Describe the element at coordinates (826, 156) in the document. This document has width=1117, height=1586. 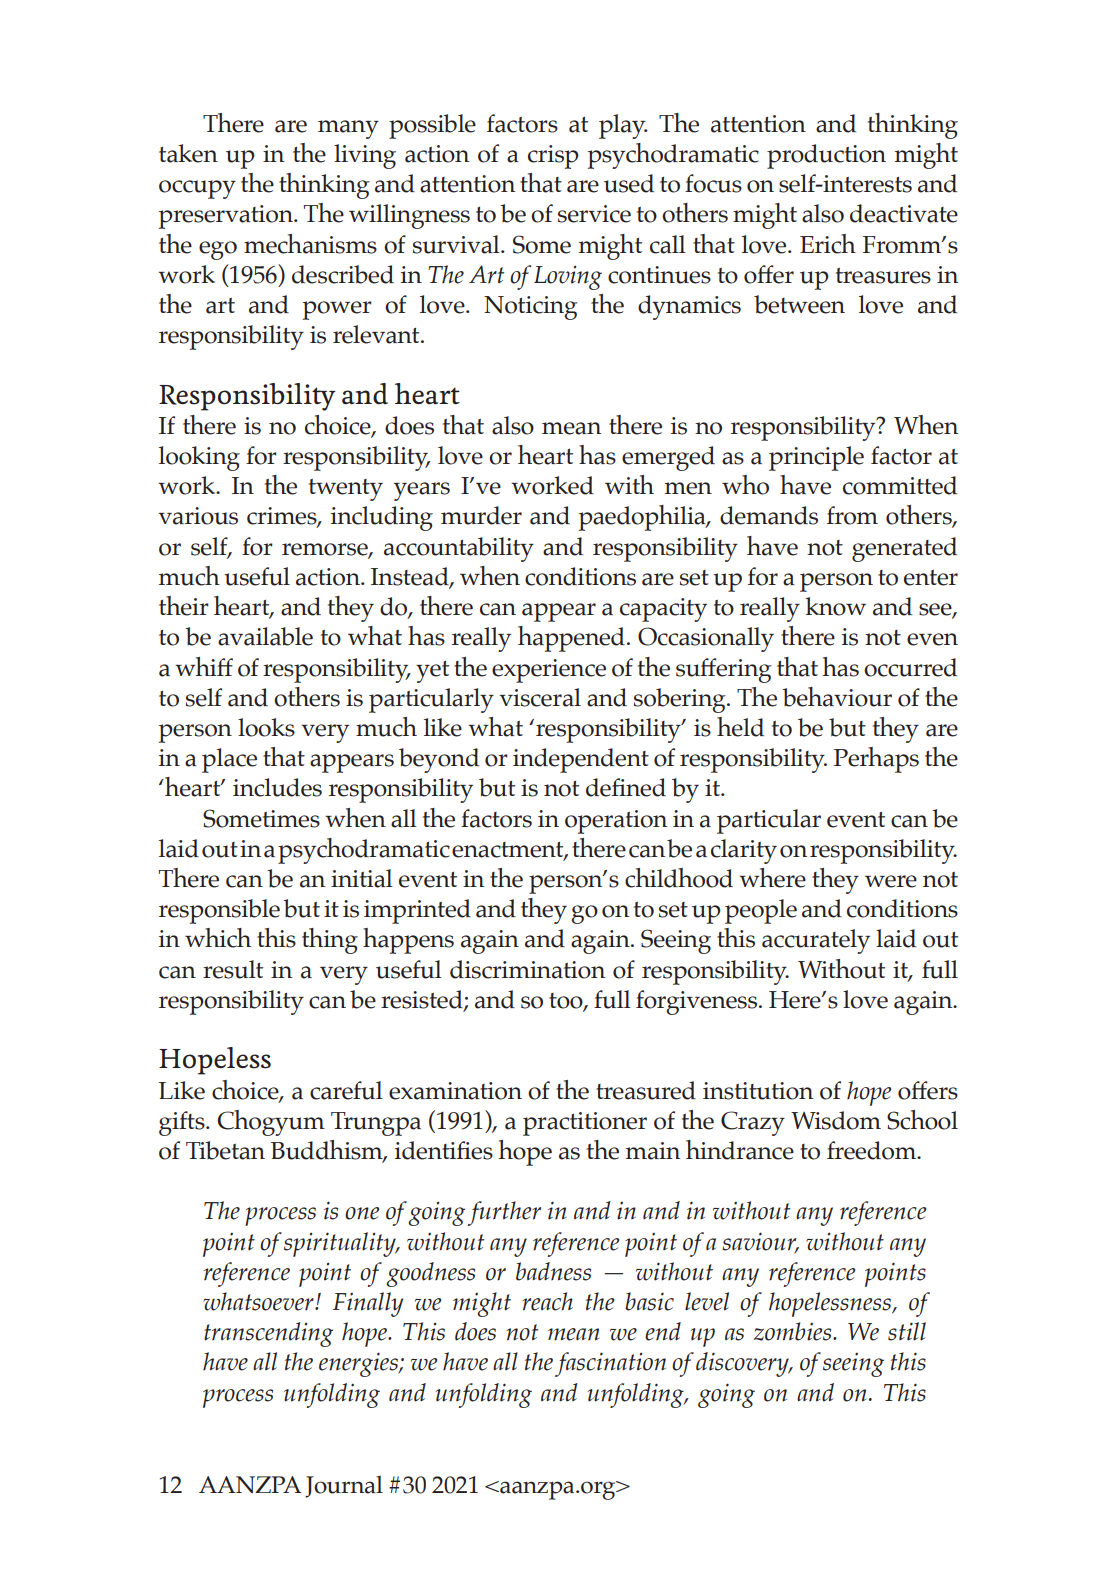
I see `production` at that location.
